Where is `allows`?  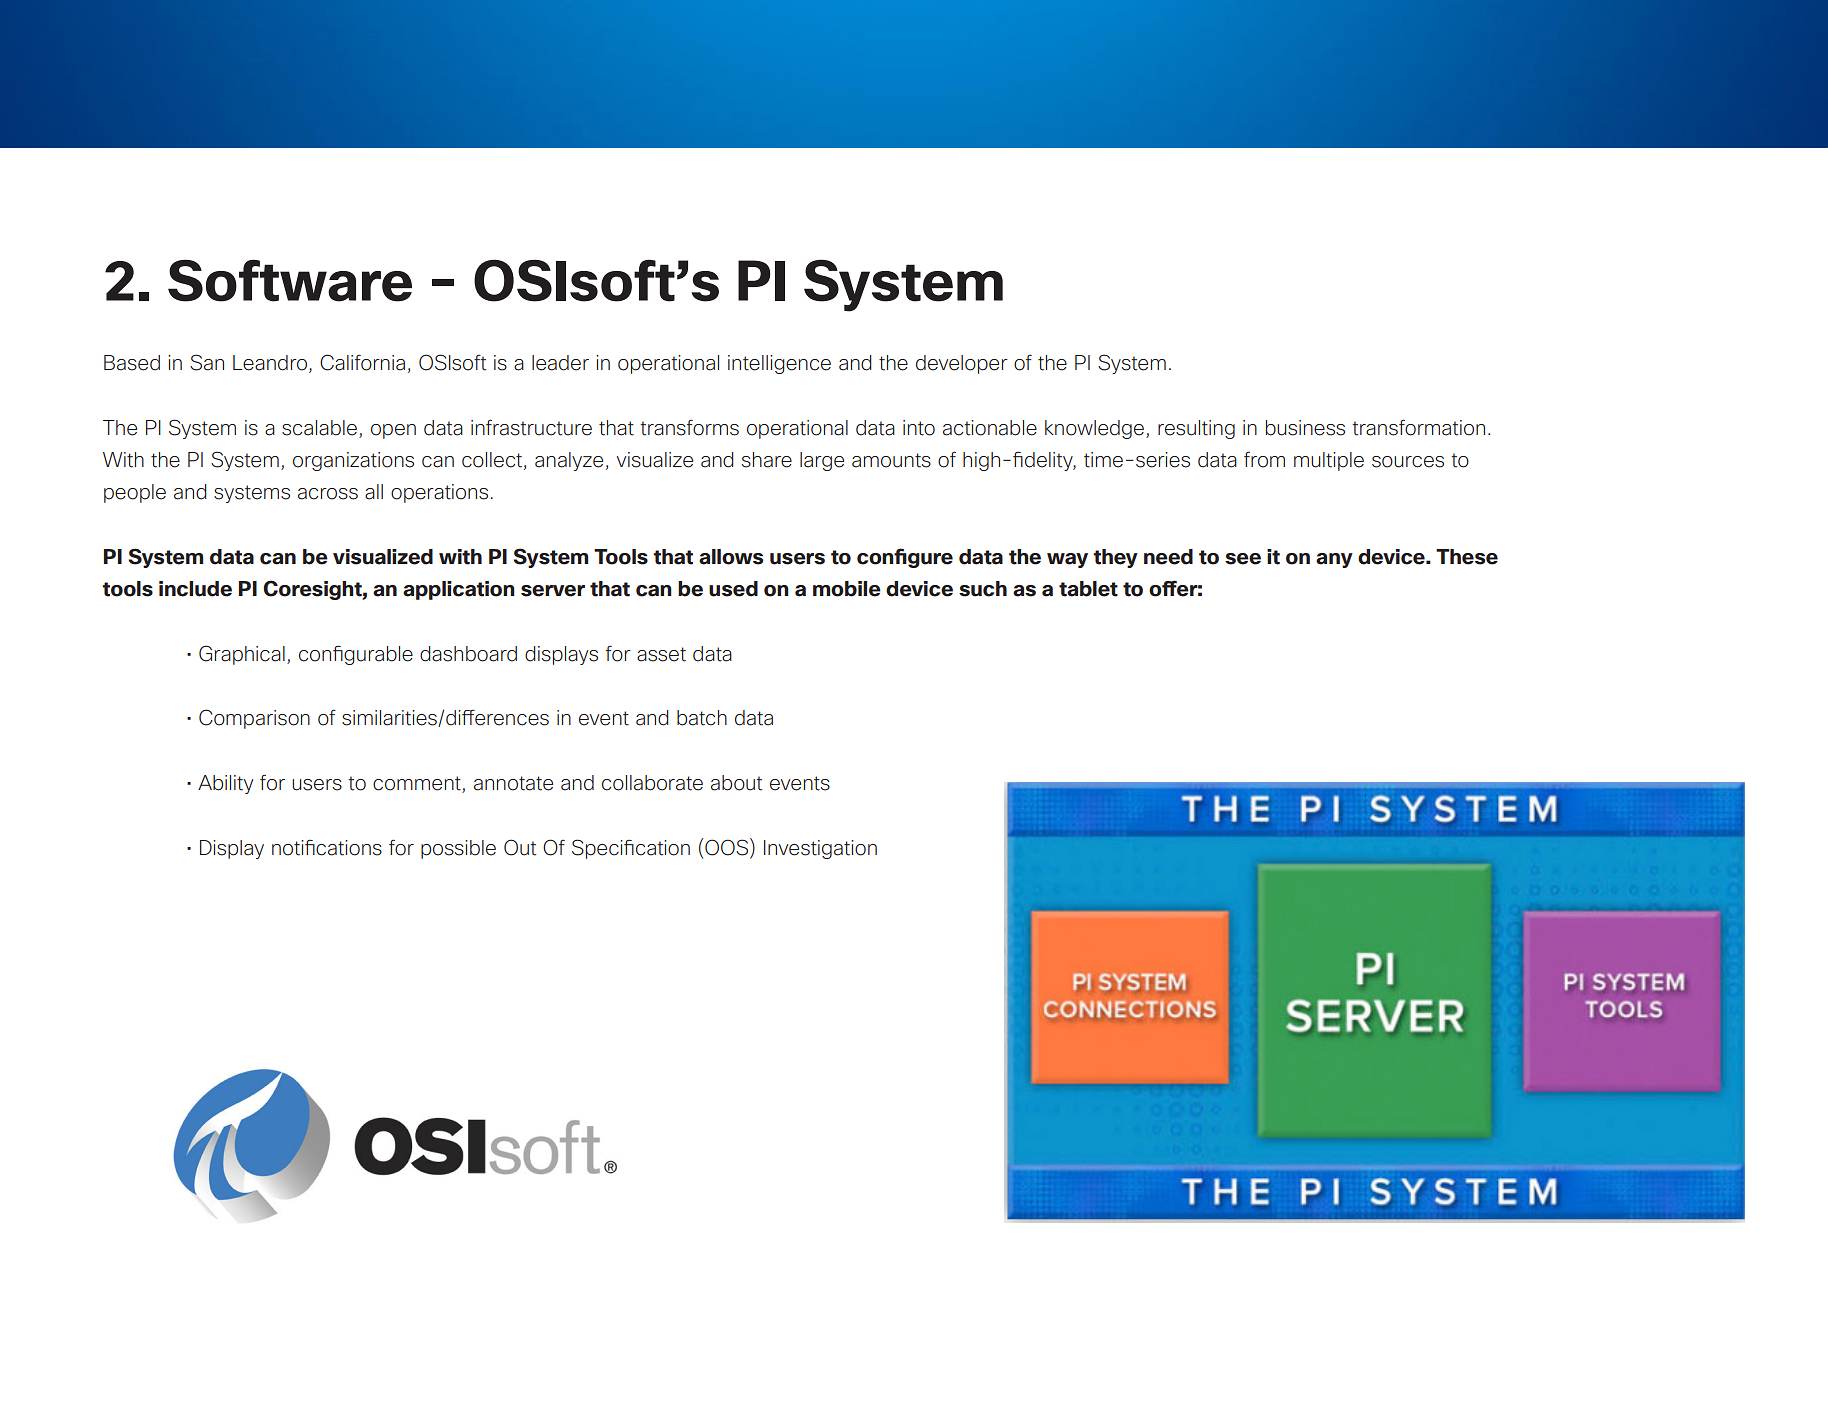
allows is located at coordinates (731, 557).
